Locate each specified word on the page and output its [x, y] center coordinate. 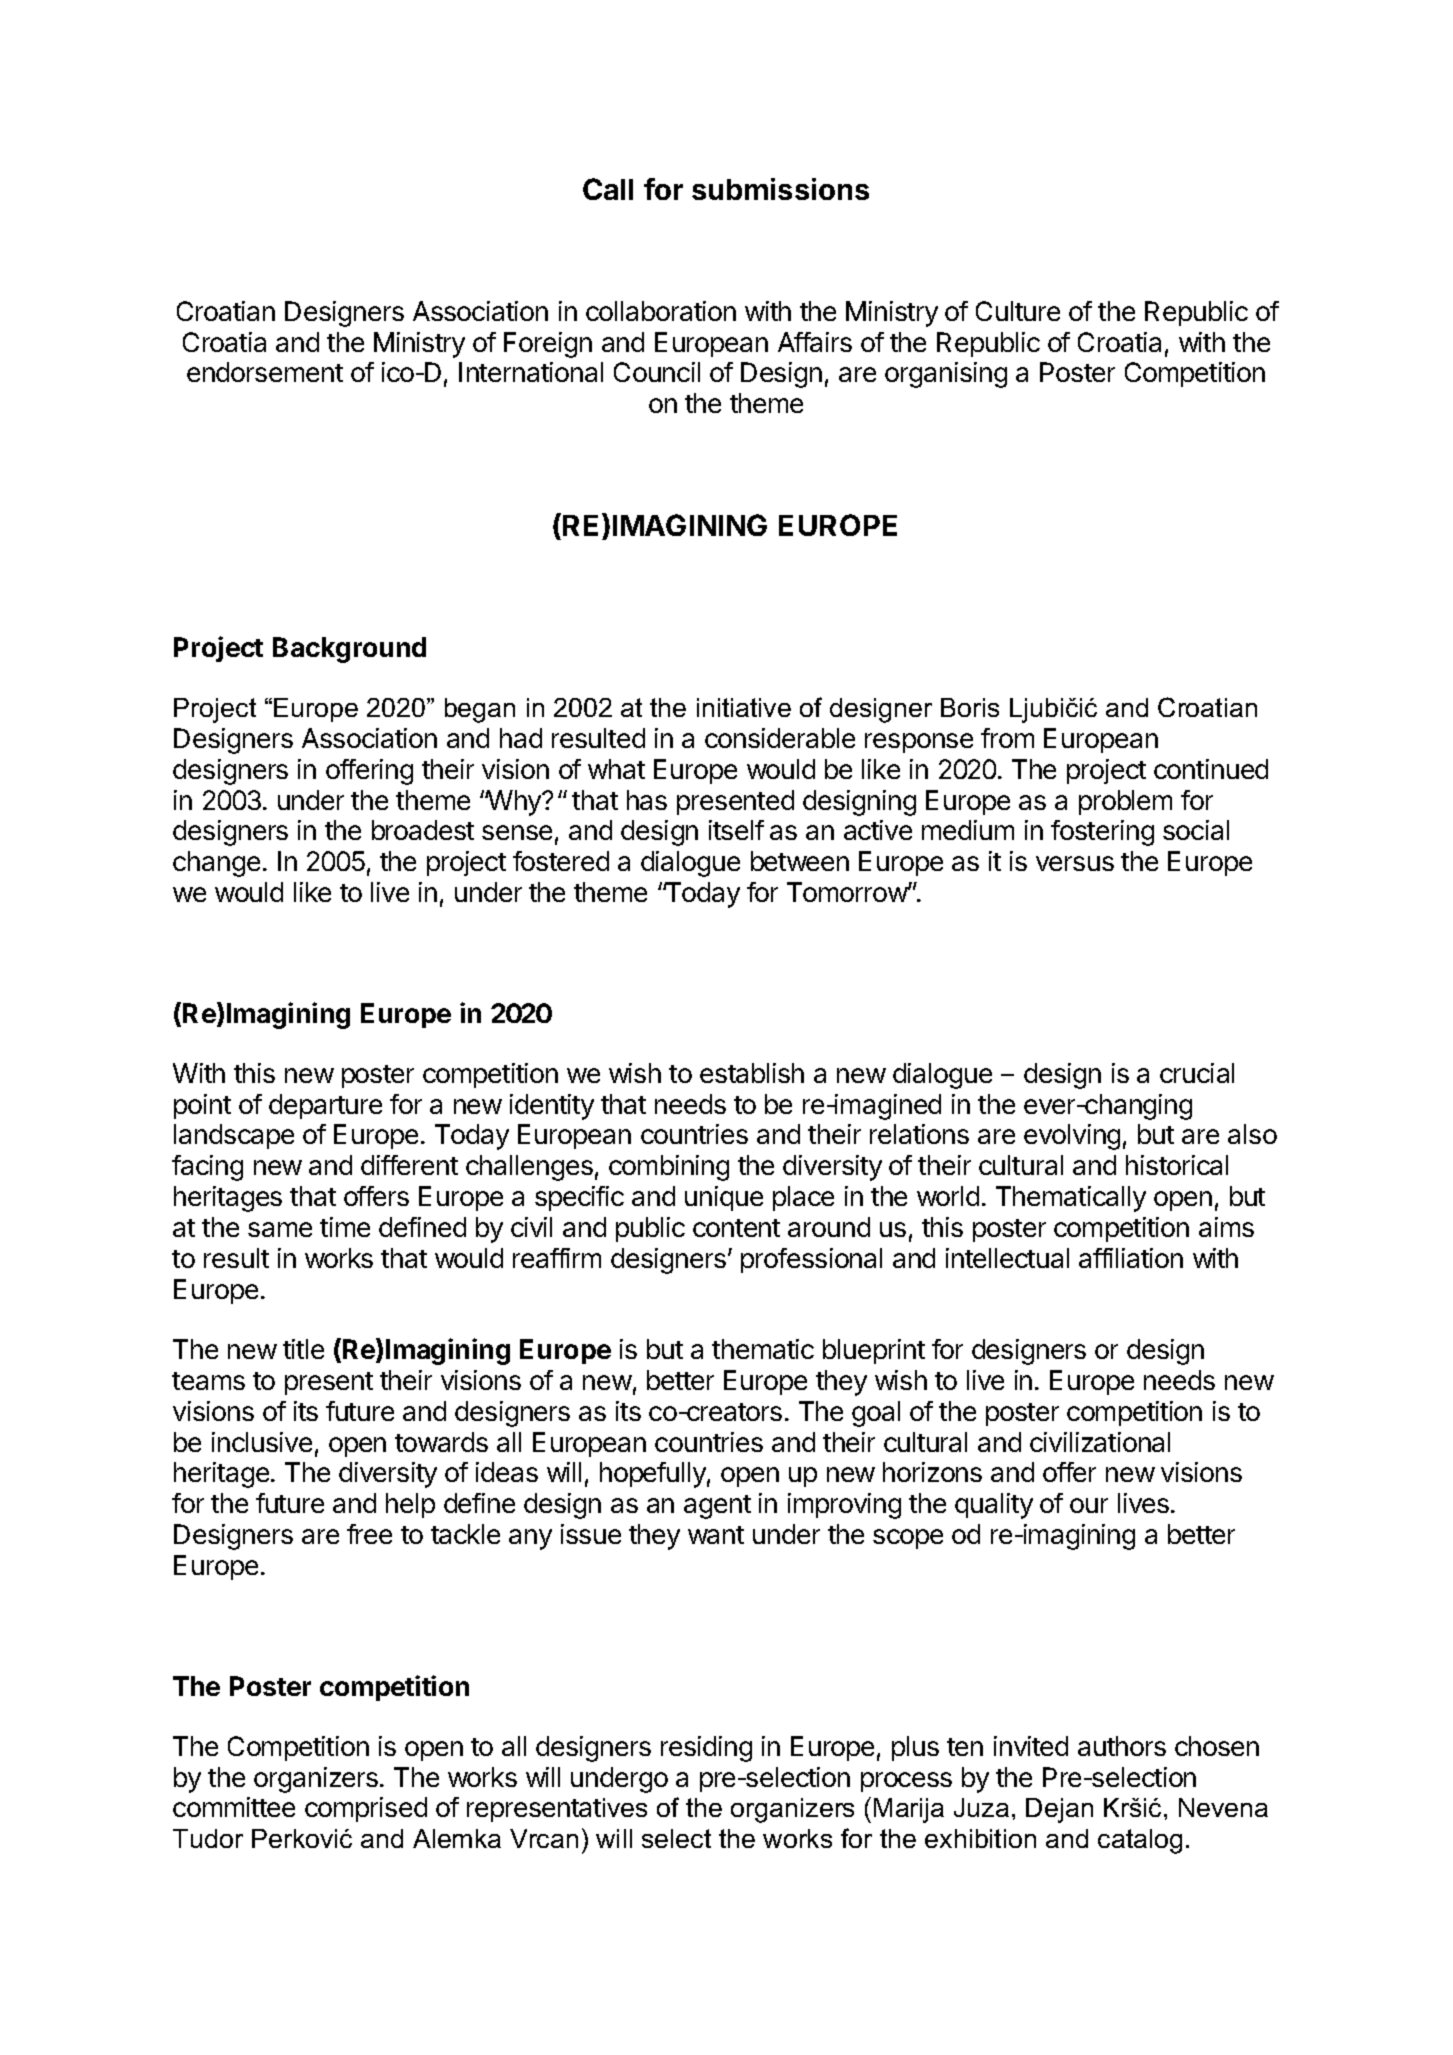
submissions [780, 189]
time [345, 1227]
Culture [1018, 311]
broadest [423, 830]
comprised [366, 1809]
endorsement [265, 372]
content [736, 1228]
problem [1125, 802]
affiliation [1131, 1258]
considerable [780, 738]
